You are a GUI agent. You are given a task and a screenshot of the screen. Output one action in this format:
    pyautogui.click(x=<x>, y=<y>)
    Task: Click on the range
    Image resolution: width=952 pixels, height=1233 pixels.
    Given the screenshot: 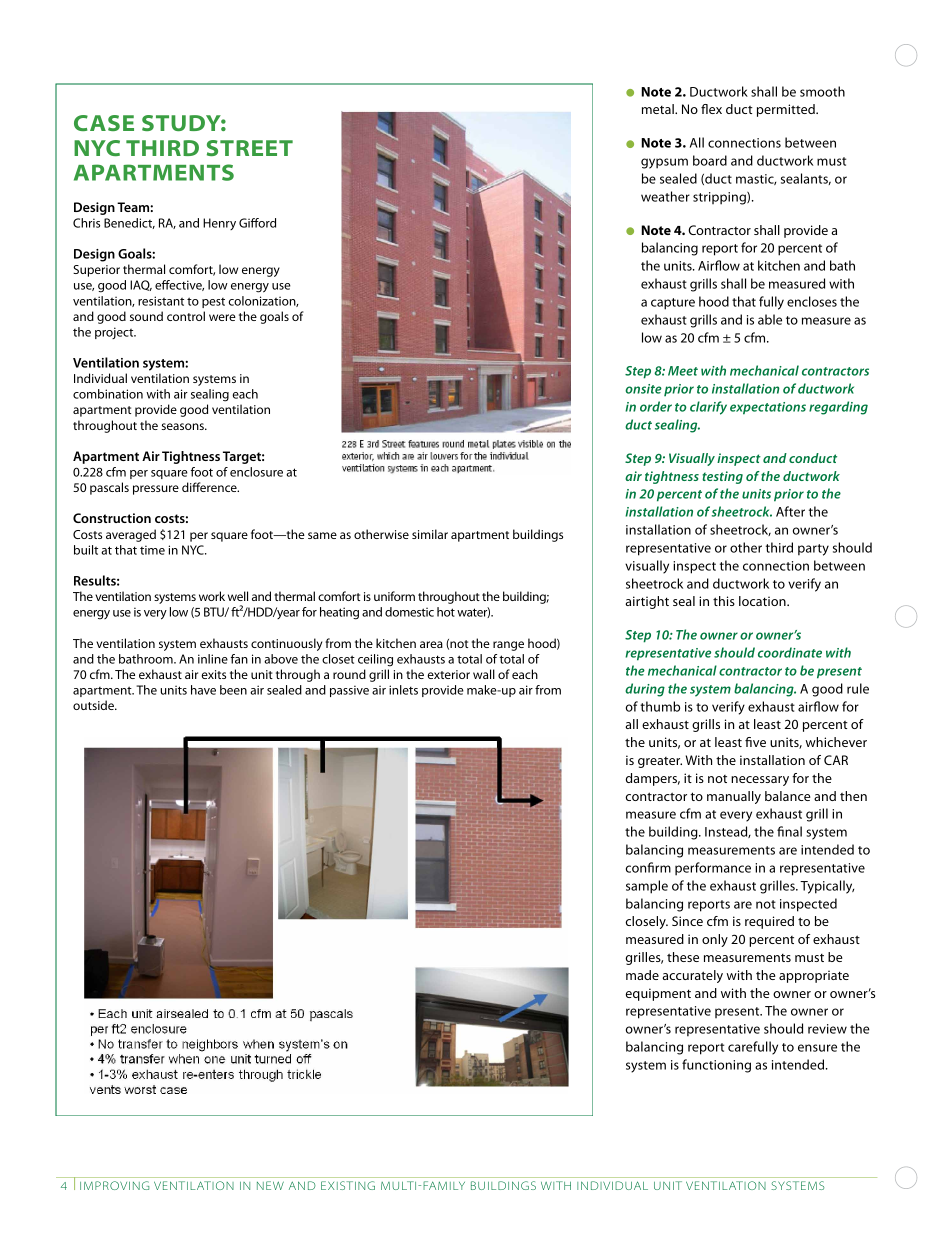 What is the action you would take?
    pyautogui.click(x=508, y=646)
